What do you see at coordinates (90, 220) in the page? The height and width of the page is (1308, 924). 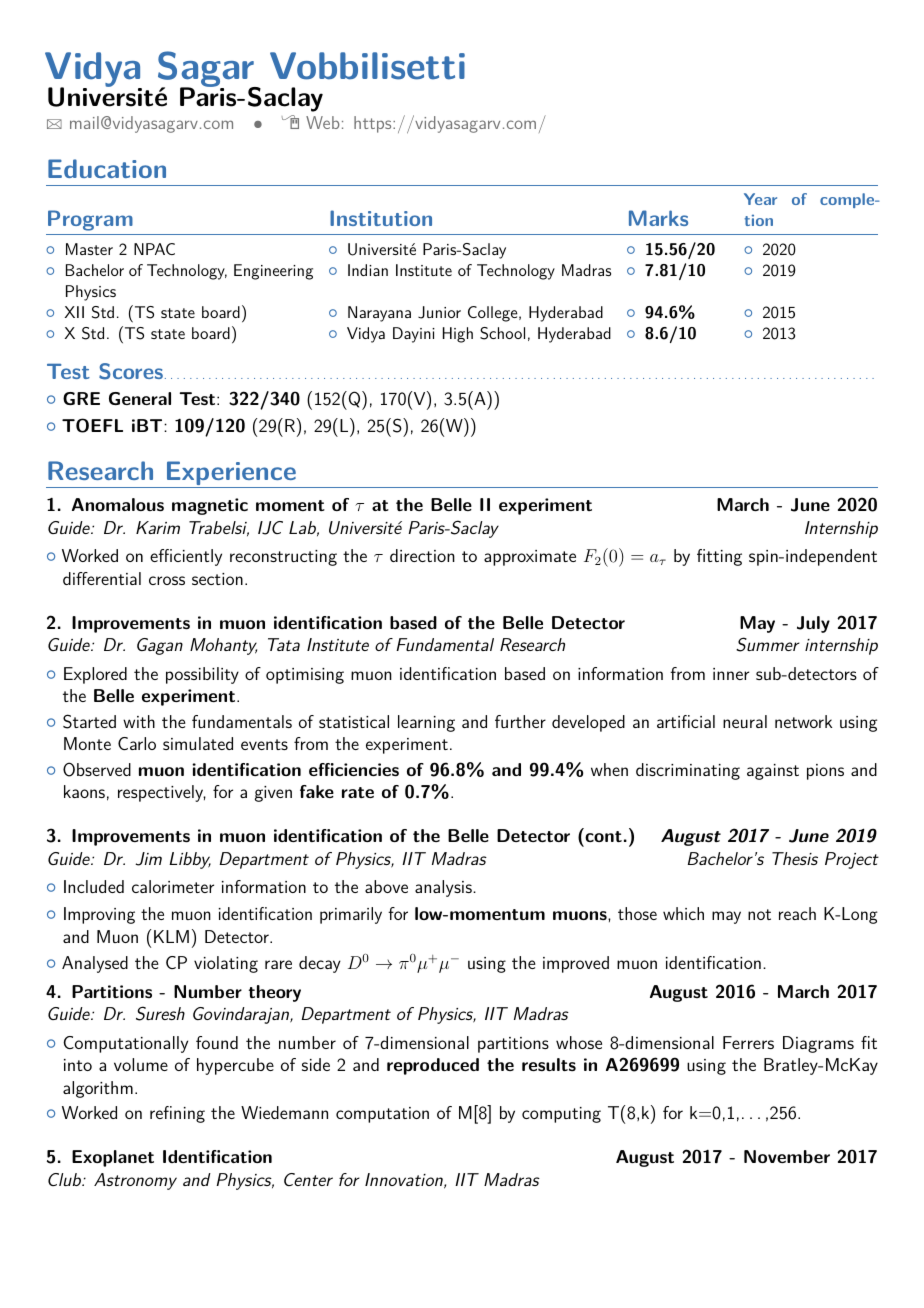 I see `Program` at bounding box center [90, 220].
